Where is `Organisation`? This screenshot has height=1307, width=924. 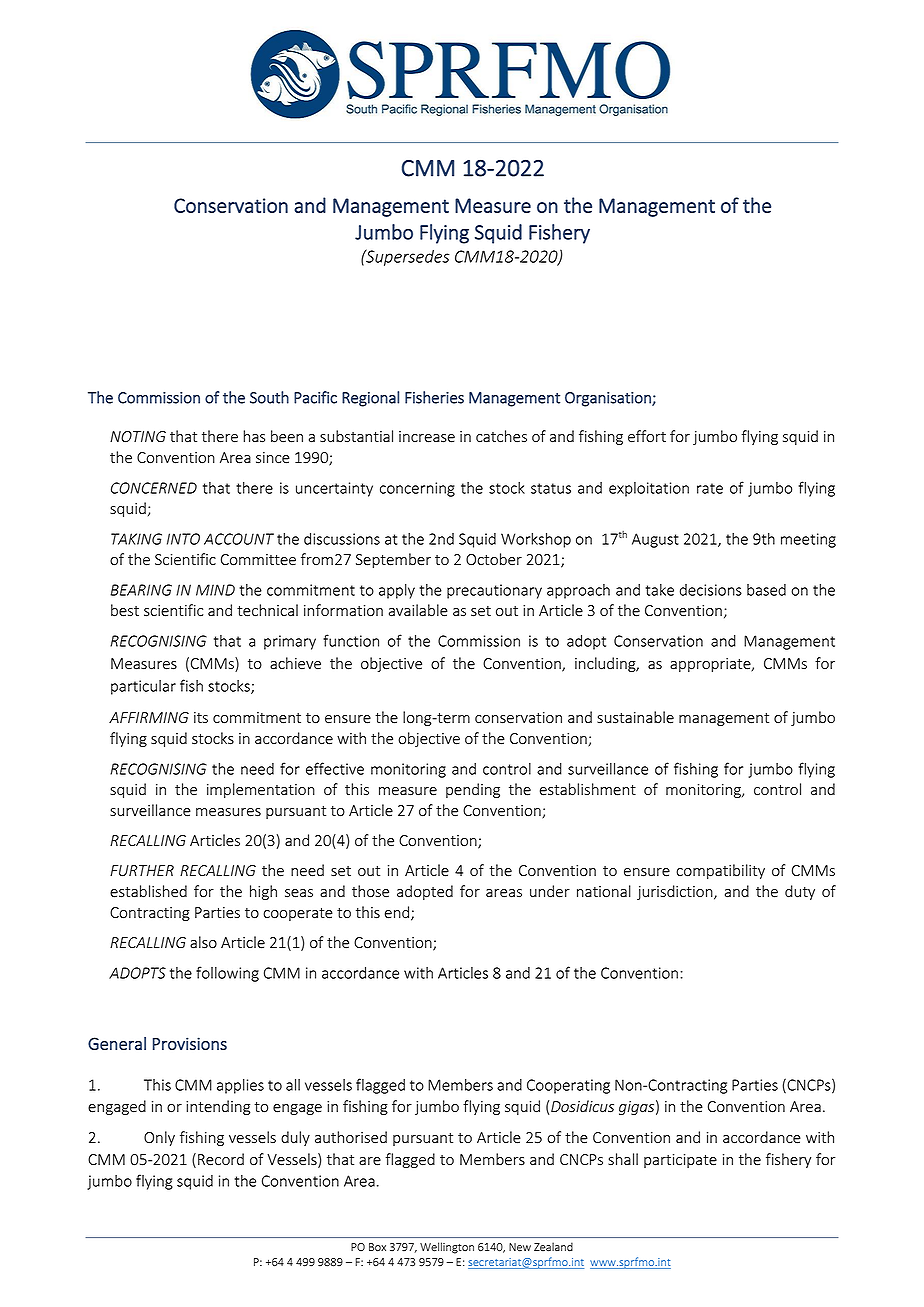 Organisation is located at coordinates (609, 399).
